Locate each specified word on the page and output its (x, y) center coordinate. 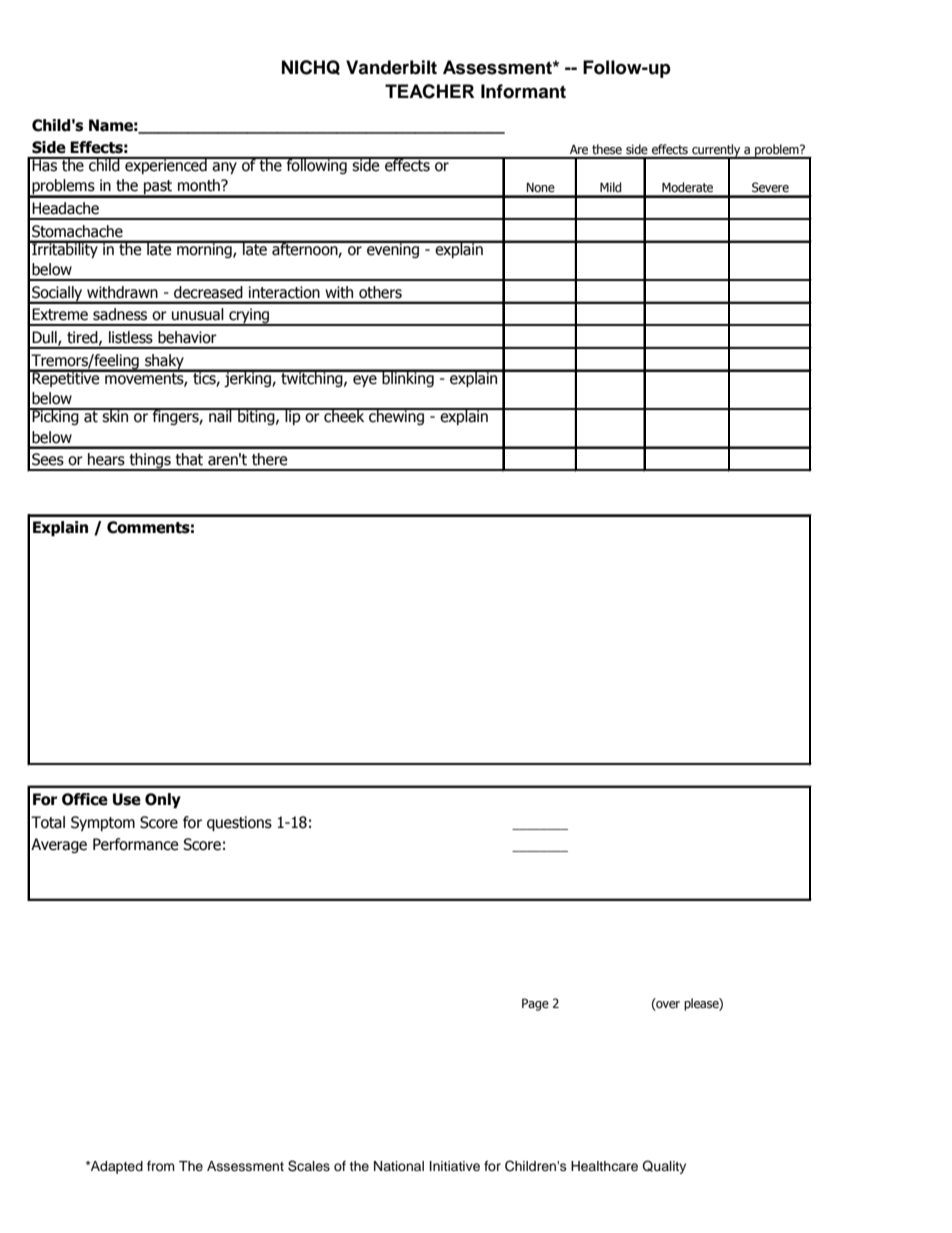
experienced (166, 165)
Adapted (116, 1167)
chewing (396, 416)
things (150, 462)
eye (365, 381)
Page (535, 1004)
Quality (664, 1167)
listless (131, 337)
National (399, 1166)
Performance (135, 844)
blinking (408, 378)
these (607, 149)
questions (239, 823)
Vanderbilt (391, 67)
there (269, 459)
